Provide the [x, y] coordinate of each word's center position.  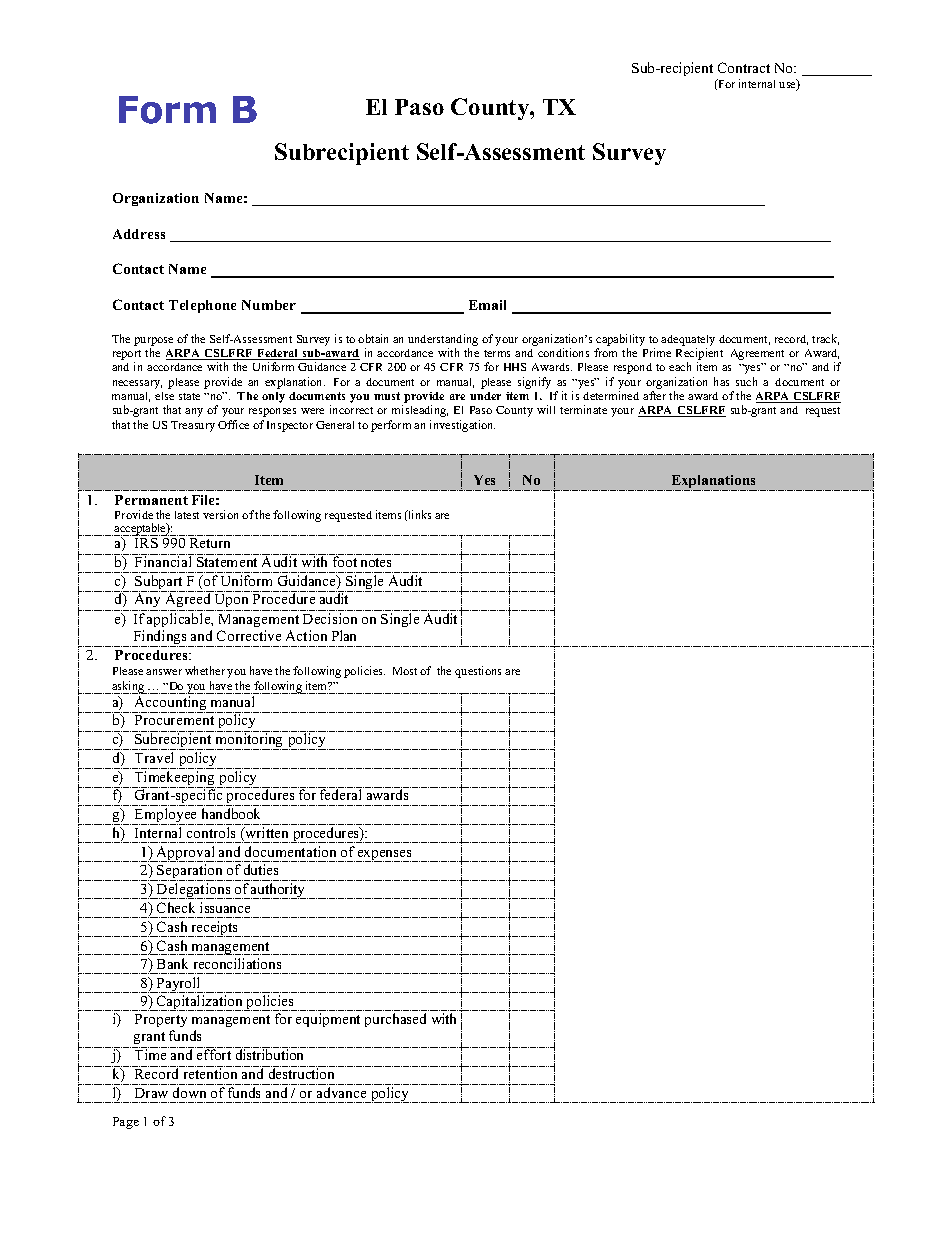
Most [405, 671]
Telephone [202, 306]
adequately [688, 342]
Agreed [188, 602]
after [654, 395]
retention [211, 1072]
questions [478, 672]
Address [139, 234]
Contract [744, 67]
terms [497, 353]
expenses [385, 856]
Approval [186, 854]
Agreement [757, 354]
